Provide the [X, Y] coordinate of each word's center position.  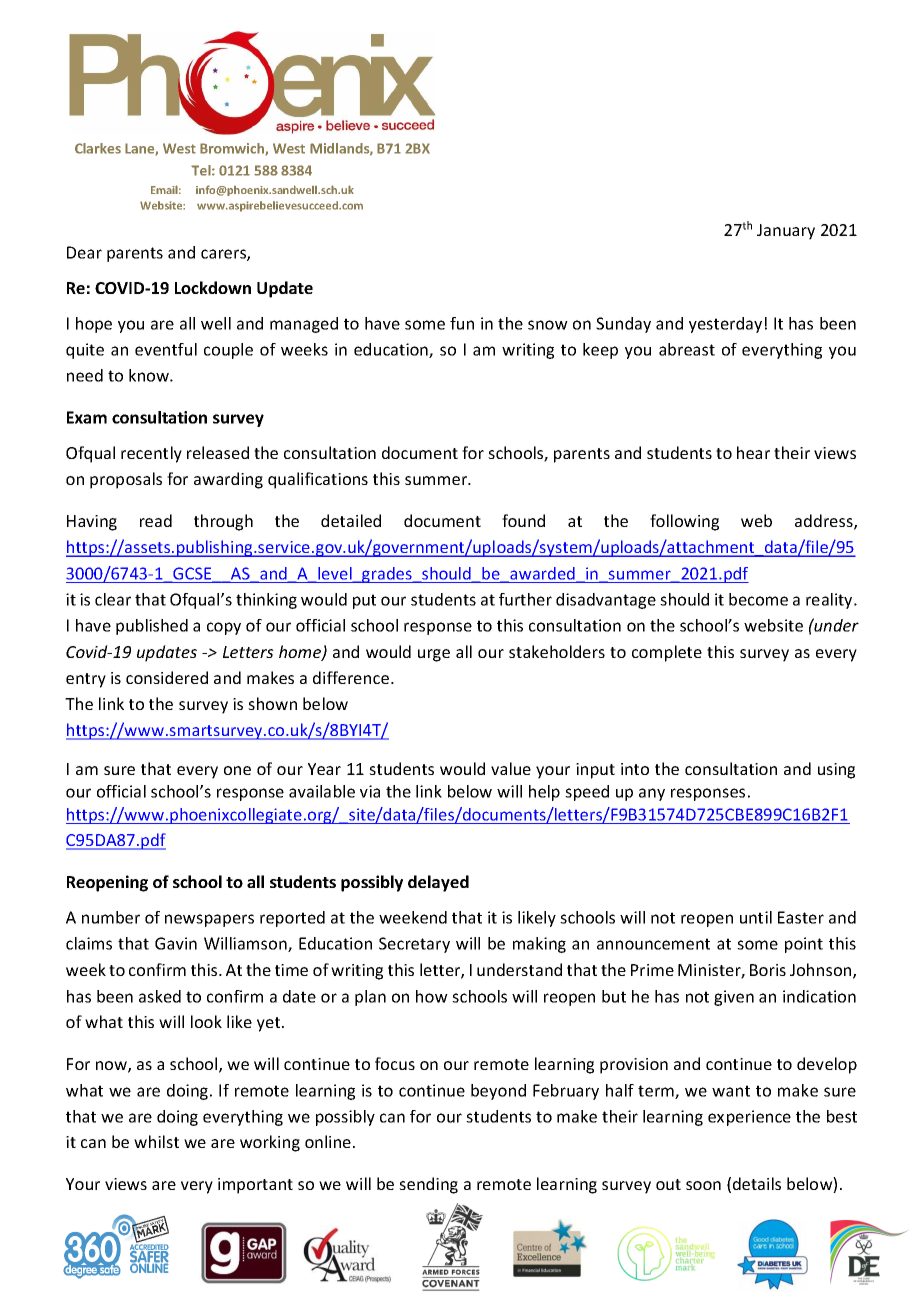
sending [428, 1185]
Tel [202, 170]
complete [667, 653]
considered [167, 677]
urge [434, 655]
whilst [156, 1141]
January [786, 232]
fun [462, 323]
